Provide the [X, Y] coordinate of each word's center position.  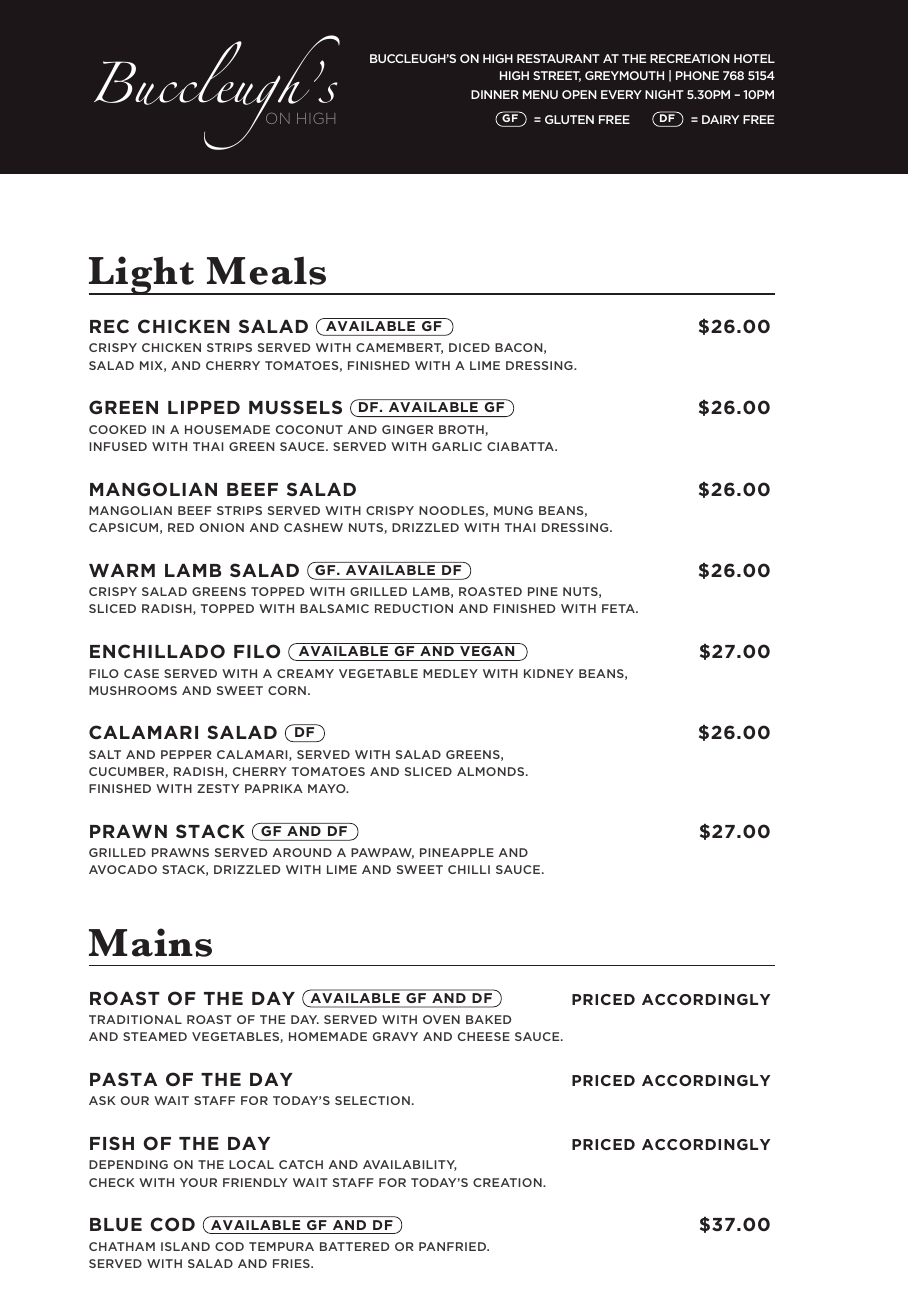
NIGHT [664, 94]
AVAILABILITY [410, 1165]
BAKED [489, 1019]
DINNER [494, 94]
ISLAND [185, 1246]
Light [143, 275]
